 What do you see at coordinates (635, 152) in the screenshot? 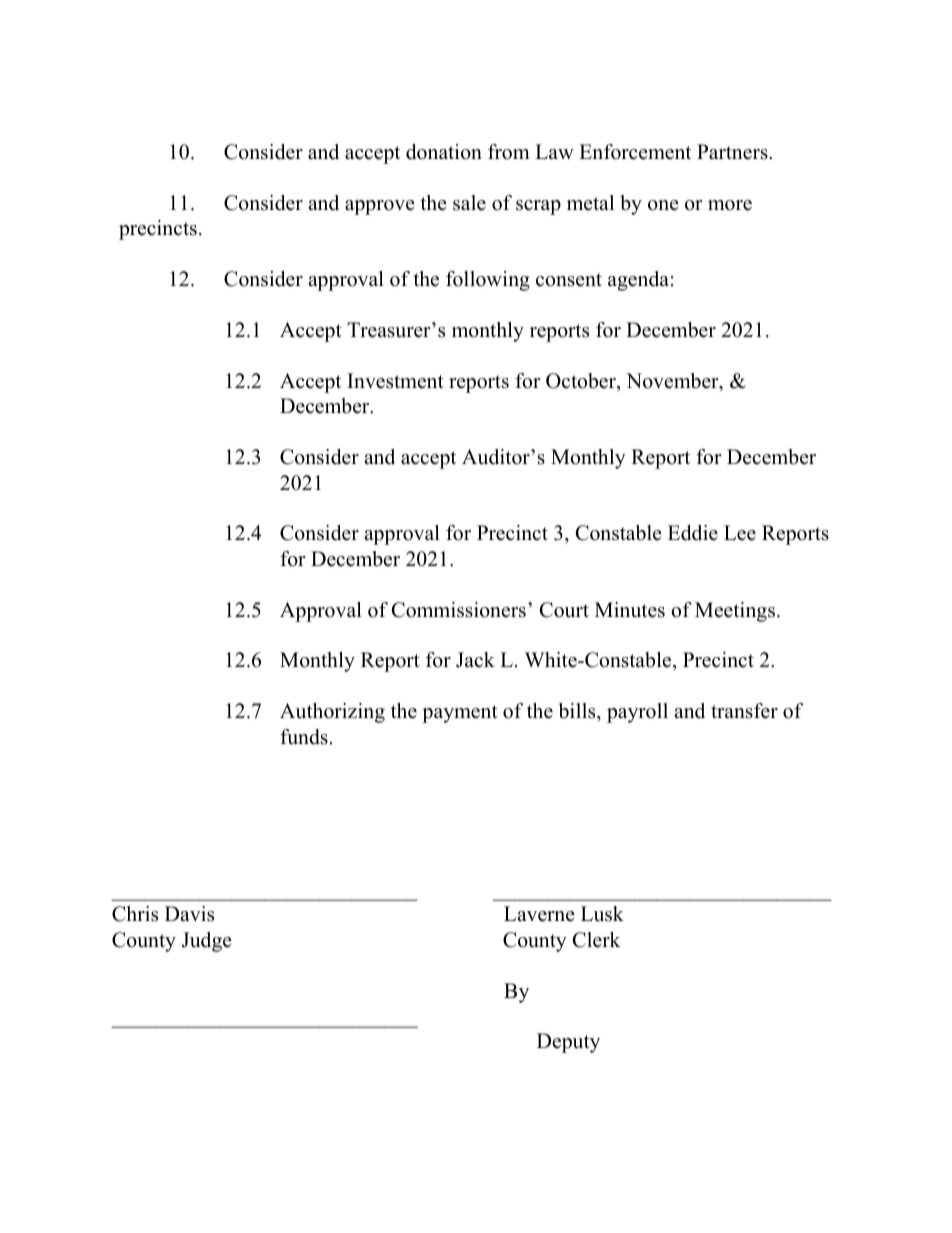
I see `Enforcement` at bounding box center [635, 152].
